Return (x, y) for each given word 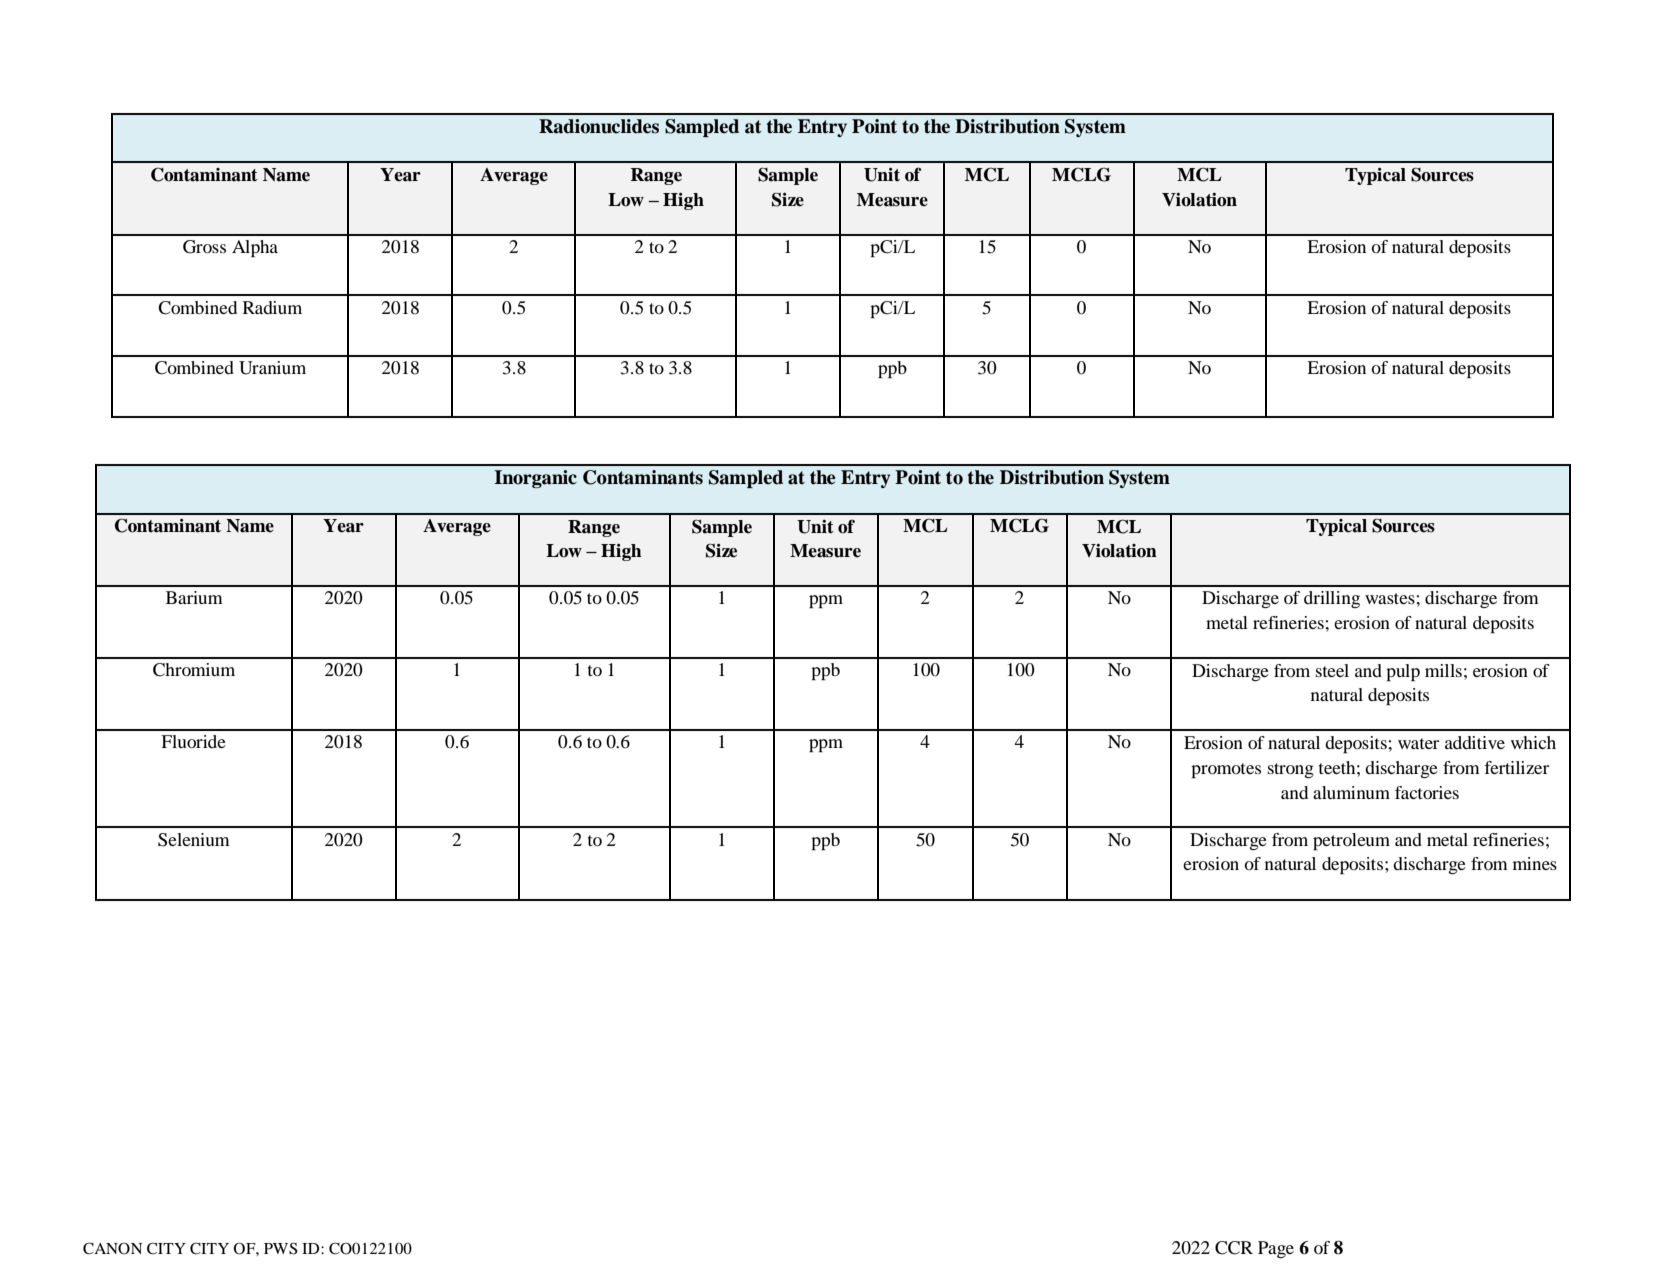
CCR (1234, 1248)
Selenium (194, 840)
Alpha (255, 248)
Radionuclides (599, 126)
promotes (1226, 770)
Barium (194, 597)
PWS (281, 1248)
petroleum (1351, 841)
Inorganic (535, 479)
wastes (1390, 598)
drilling (1332, 599)
